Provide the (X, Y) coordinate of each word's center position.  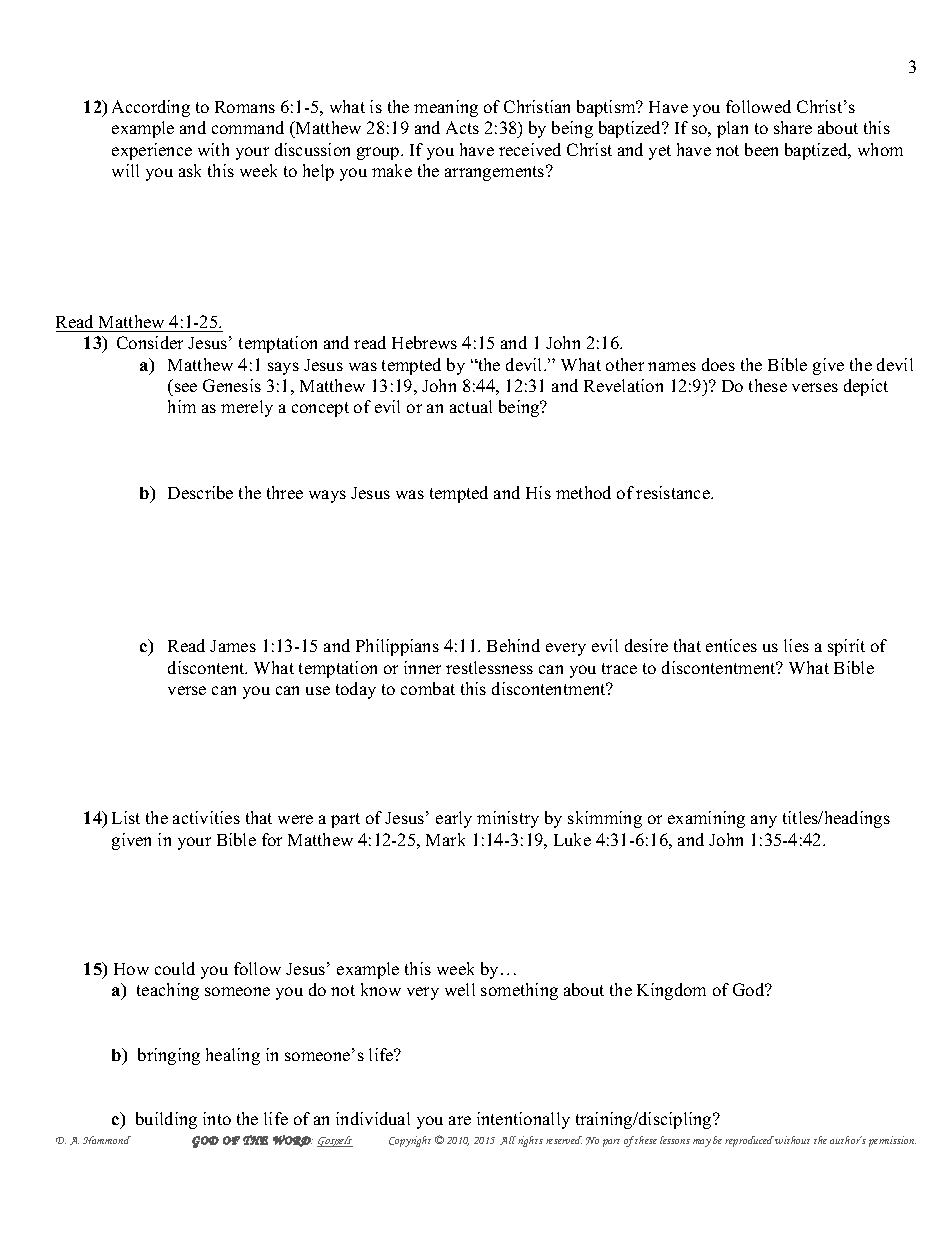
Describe (200, 492)
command (248, 127)
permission (892, 1141)
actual (471, 406)
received (530, 149)
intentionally (523, 1120)
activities (206, 817)
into (217, 1118)
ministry (508, 819)
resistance (674, 492)
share (793, 127)
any (764, 821)
